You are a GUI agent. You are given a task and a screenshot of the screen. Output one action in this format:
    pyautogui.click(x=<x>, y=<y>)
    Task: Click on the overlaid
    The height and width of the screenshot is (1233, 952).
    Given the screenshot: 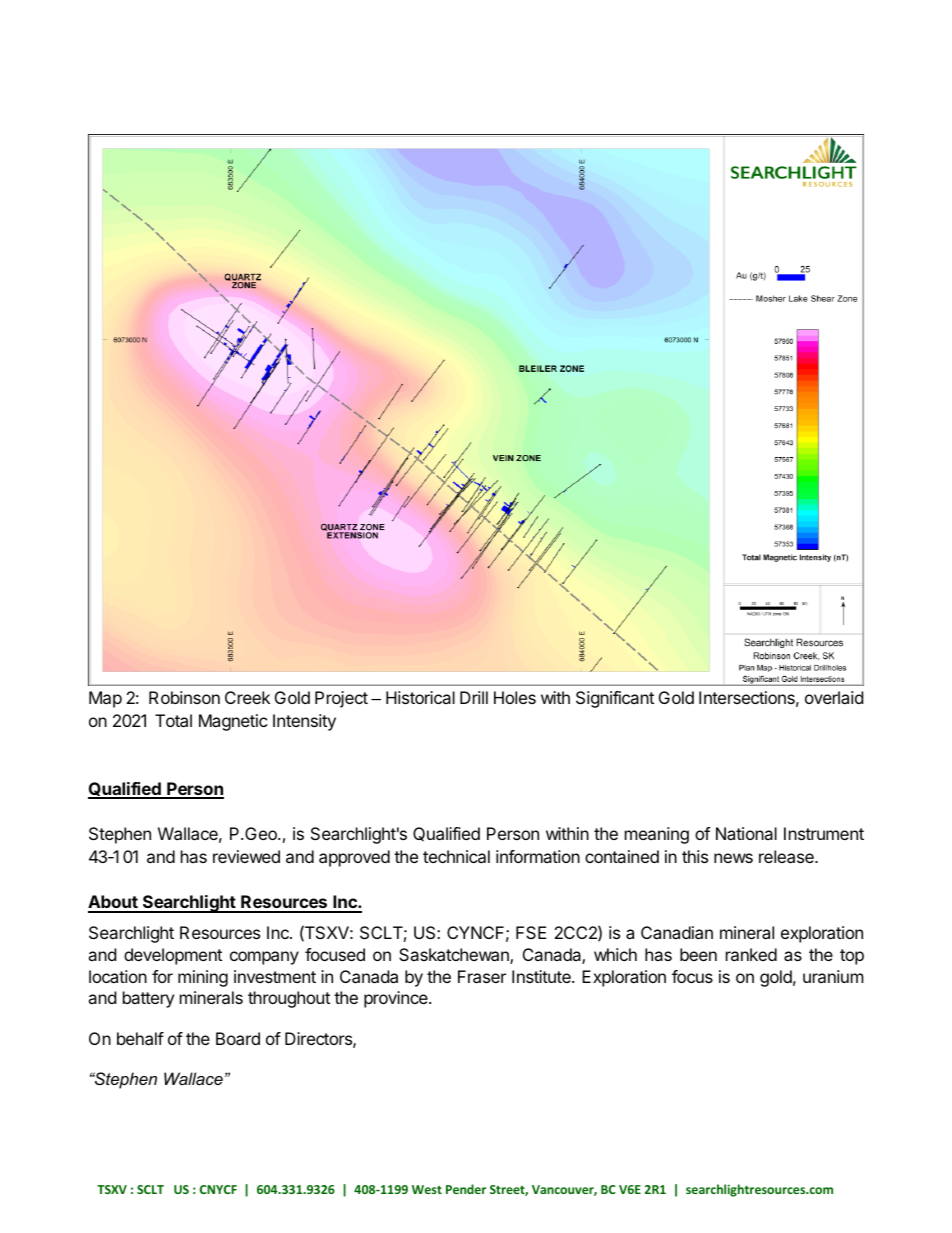 What is the action you would take?
    pyautogui.click(x=834, y=697)
